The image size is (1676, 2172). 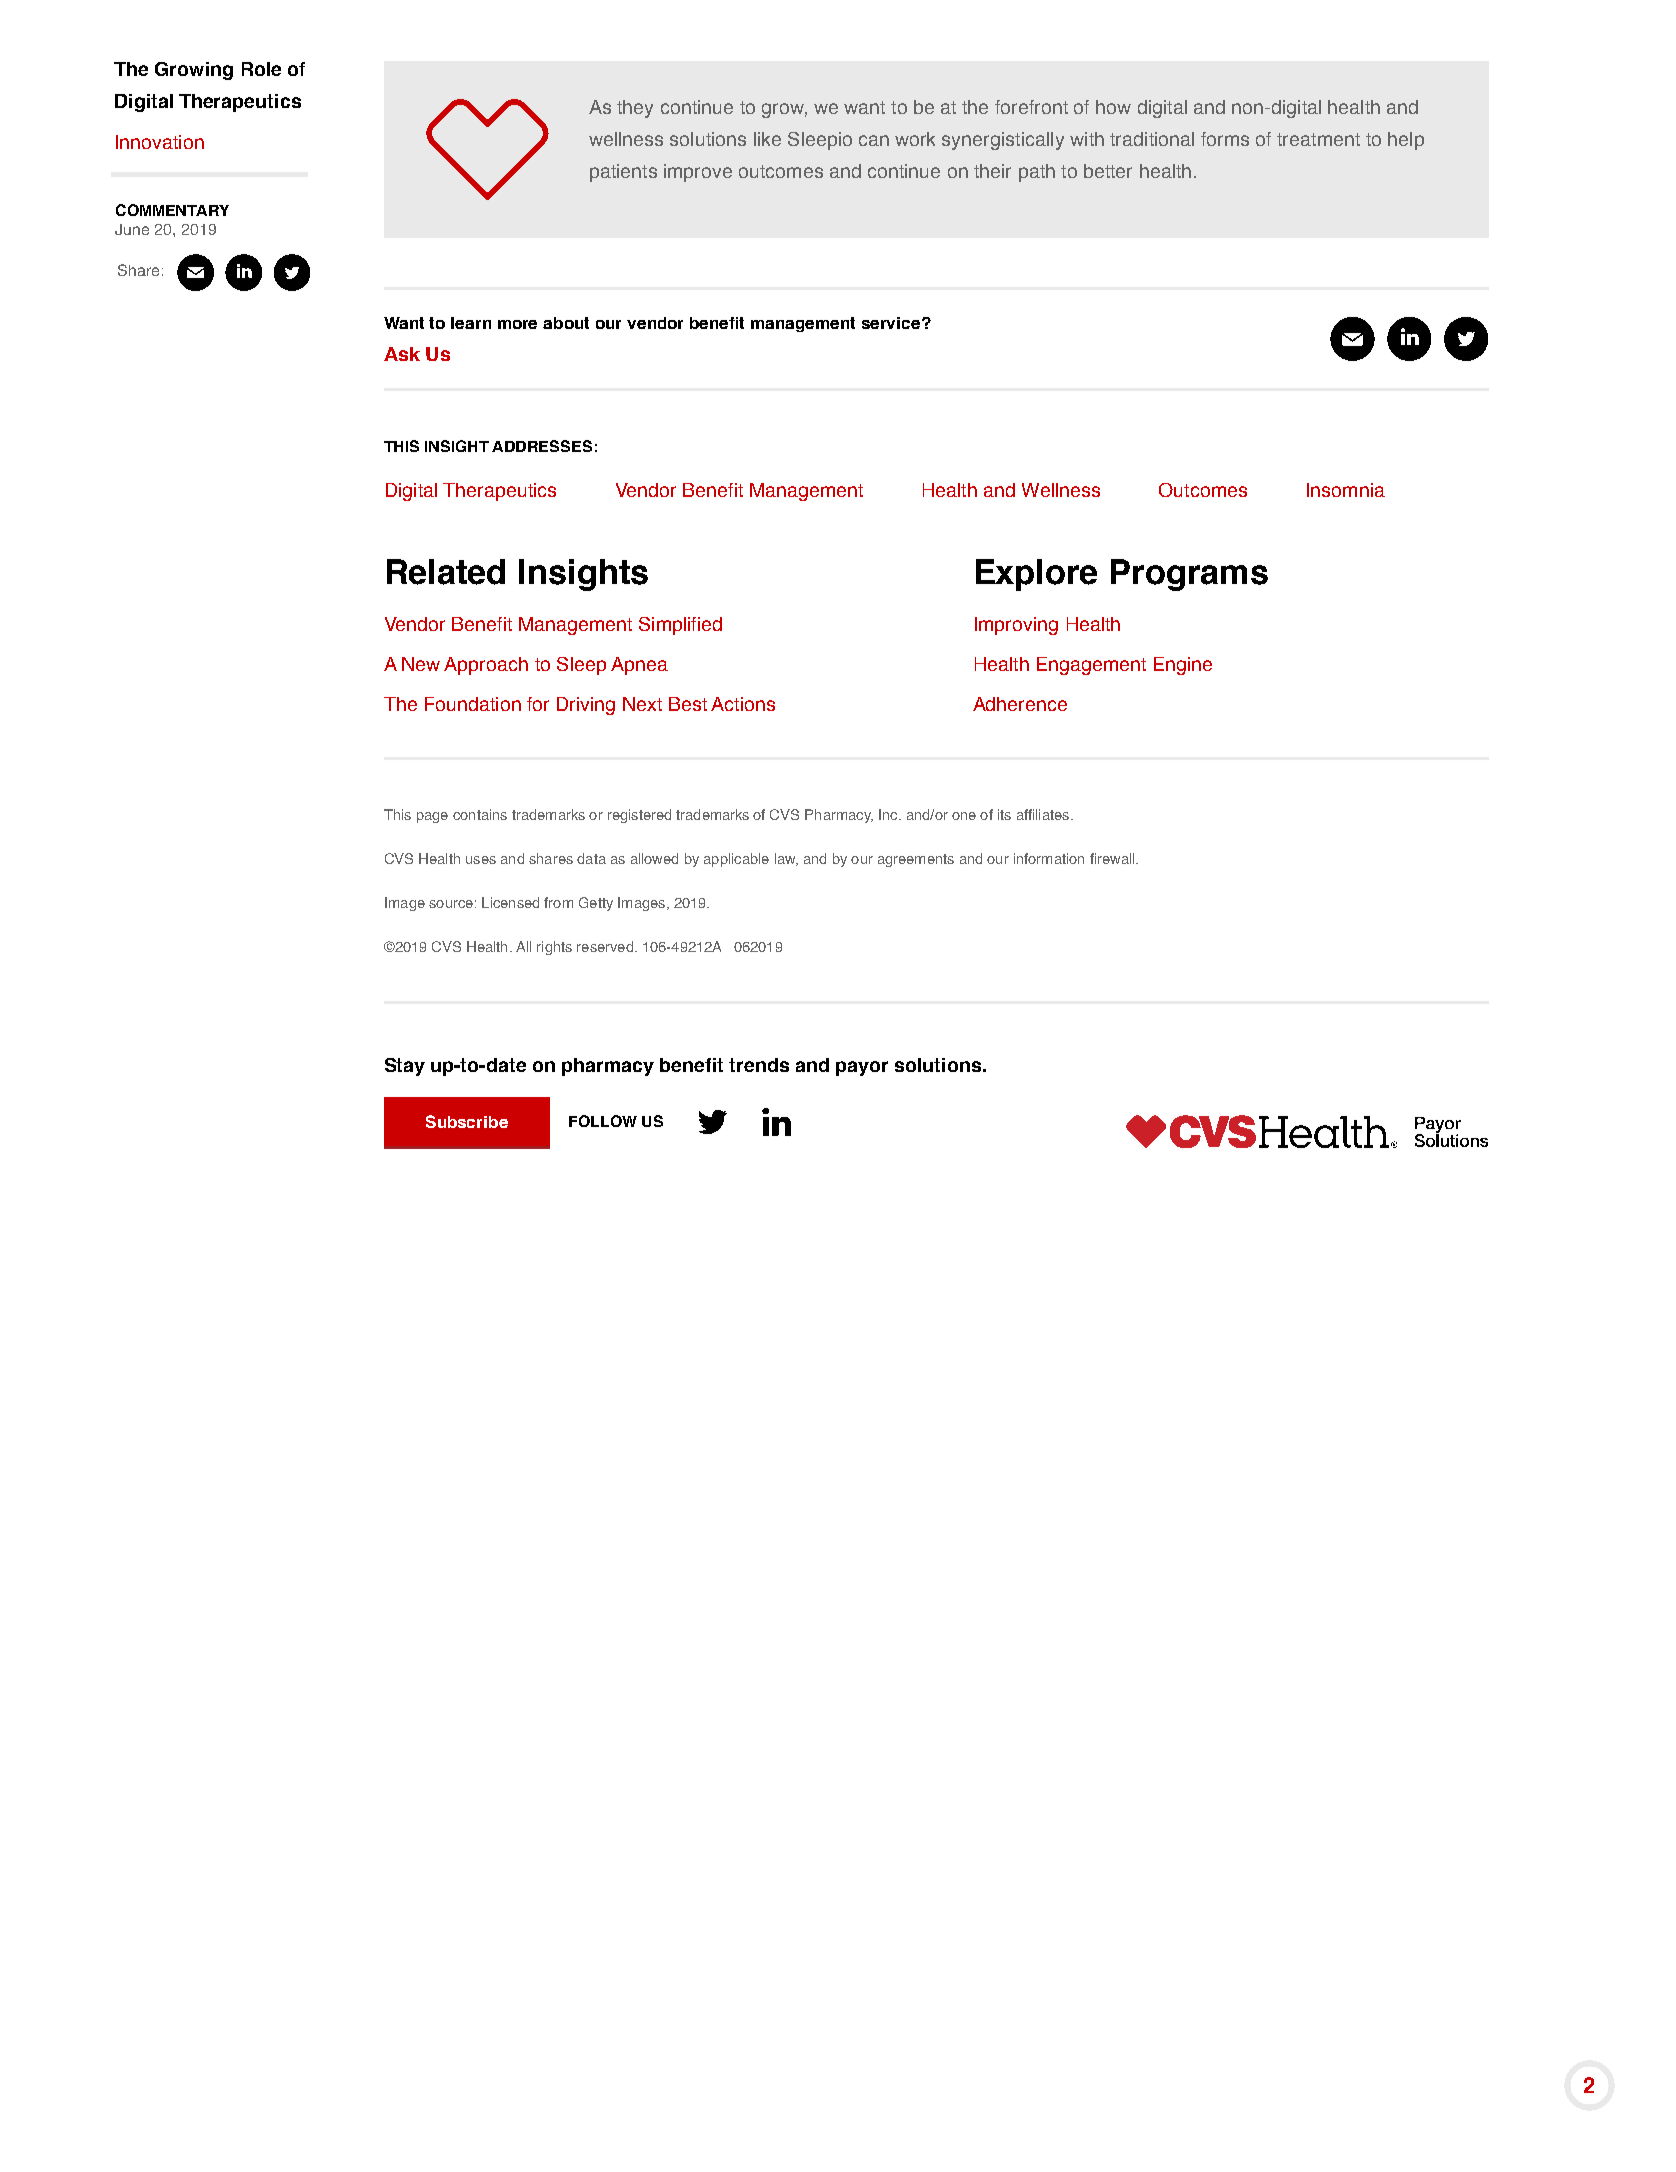 What do you see at coordinates (1189, 575) in the screenshot?
I see `Programs` at bounding box center [1189, 575].
